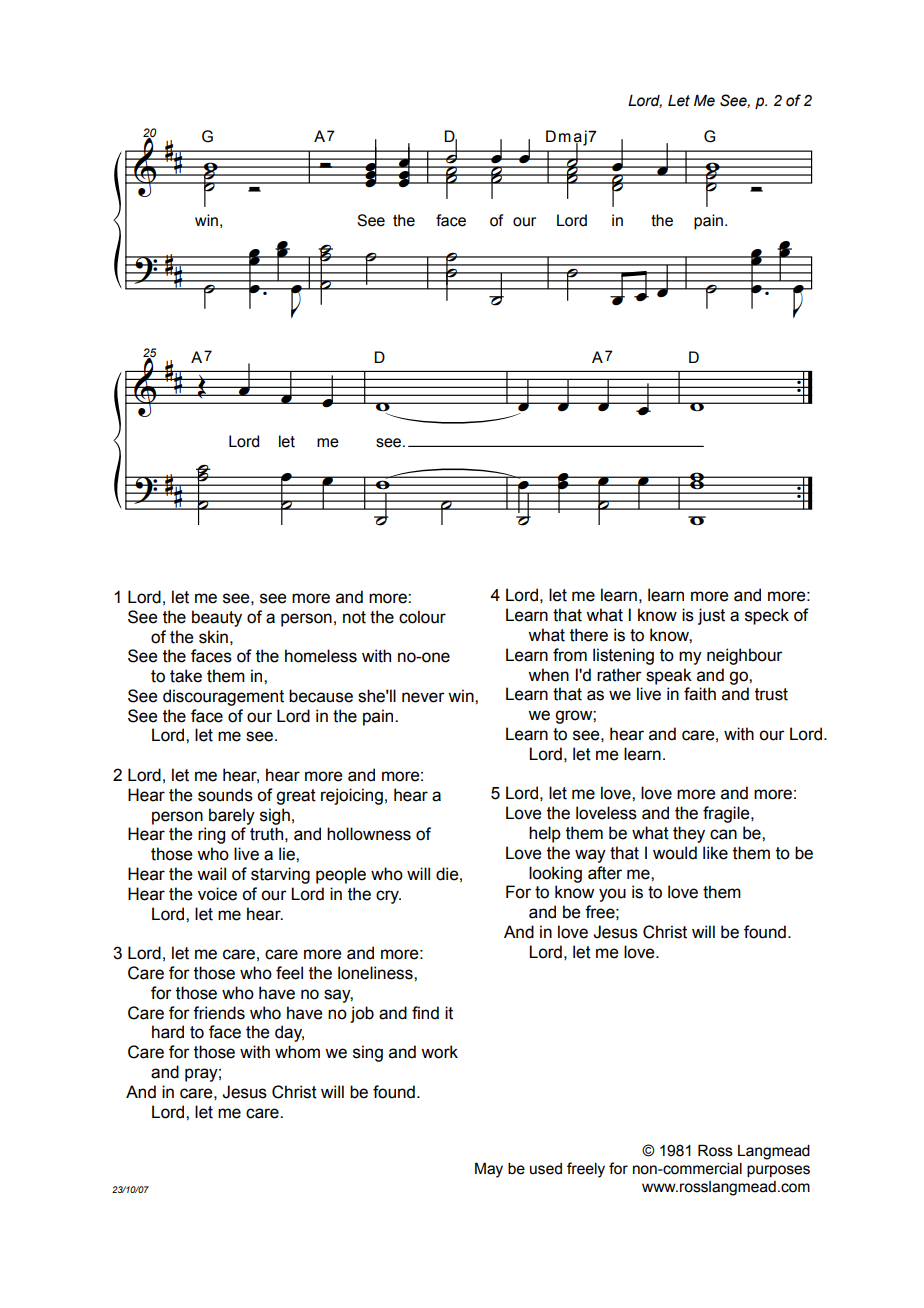 This screenshot has width=924, height=1308. Describe the element at coordinates (715, 853) in the screenshot. I see `like` at that location.
